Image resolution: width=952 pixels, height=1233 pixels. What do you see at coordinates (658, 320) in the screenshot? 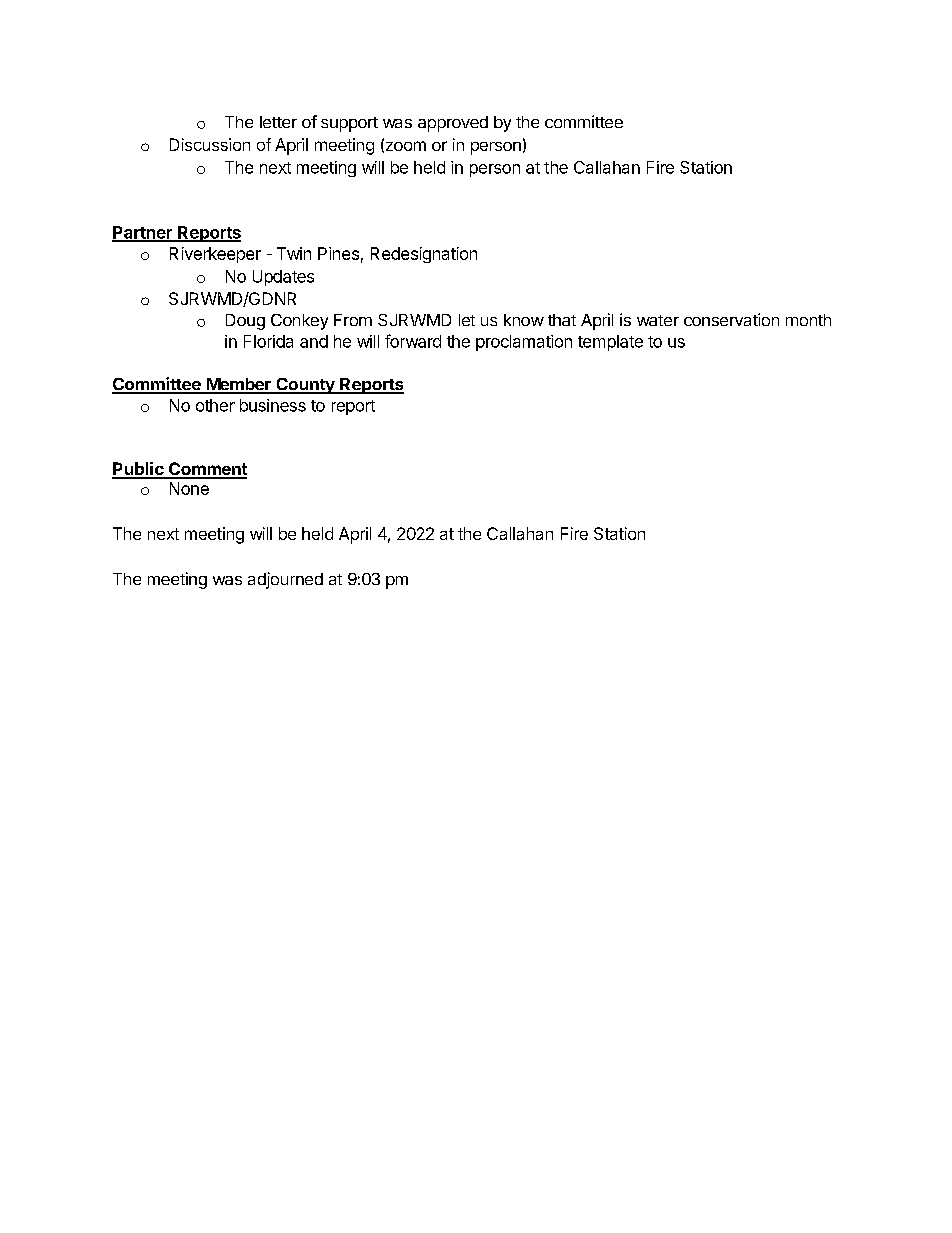
I see `water` at bounding box center [658, 320].
